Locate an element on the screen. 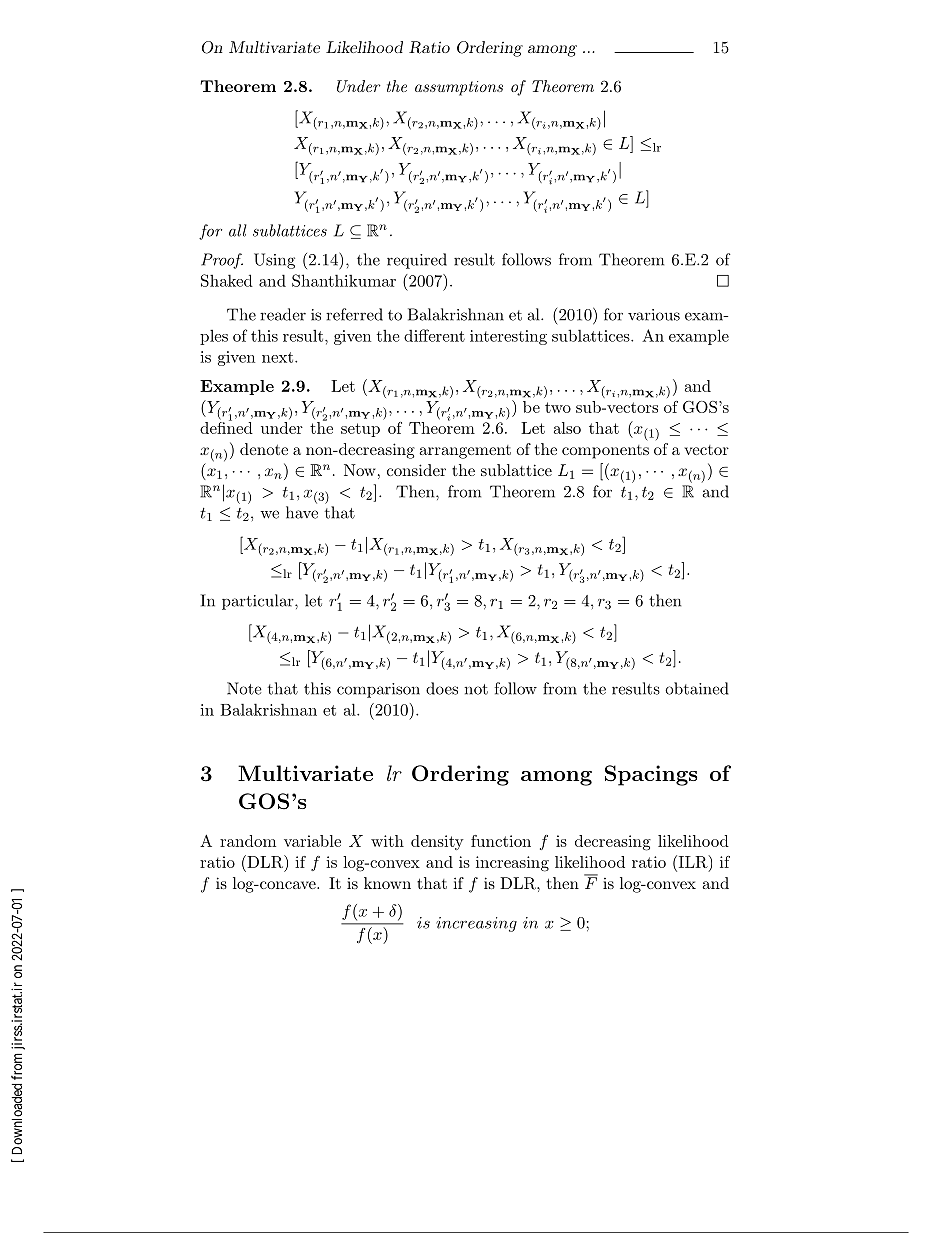  all is located at coordinates (238, 230).
